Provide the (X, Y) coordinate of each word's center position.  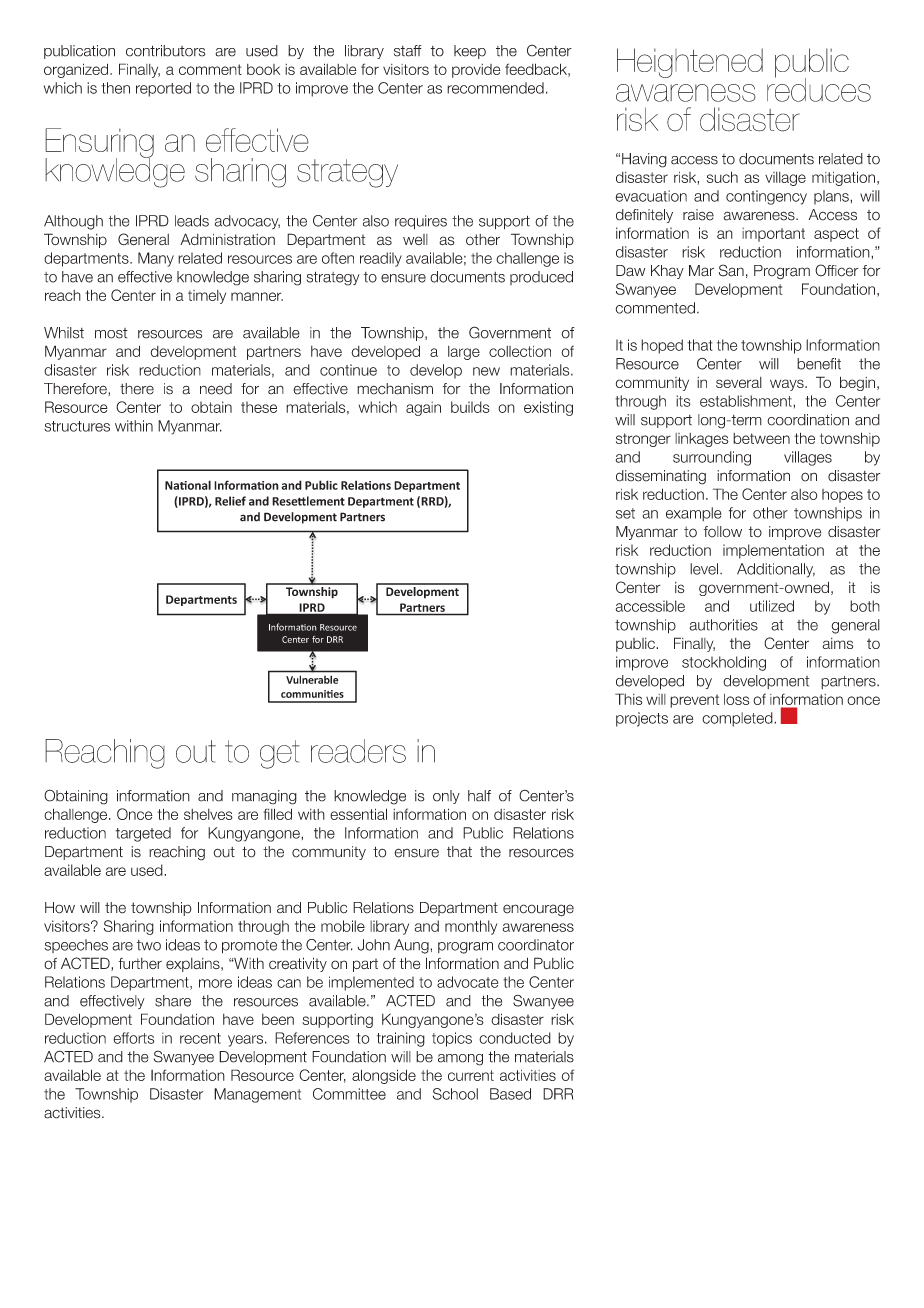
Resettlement (308, 501)
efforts (133, 1038)
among (460, 1060)
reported (163, 89)
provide (476, 71)
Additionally (776, 570)
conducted (515, 1038)
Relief (230, 501)
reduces (819, 88)
